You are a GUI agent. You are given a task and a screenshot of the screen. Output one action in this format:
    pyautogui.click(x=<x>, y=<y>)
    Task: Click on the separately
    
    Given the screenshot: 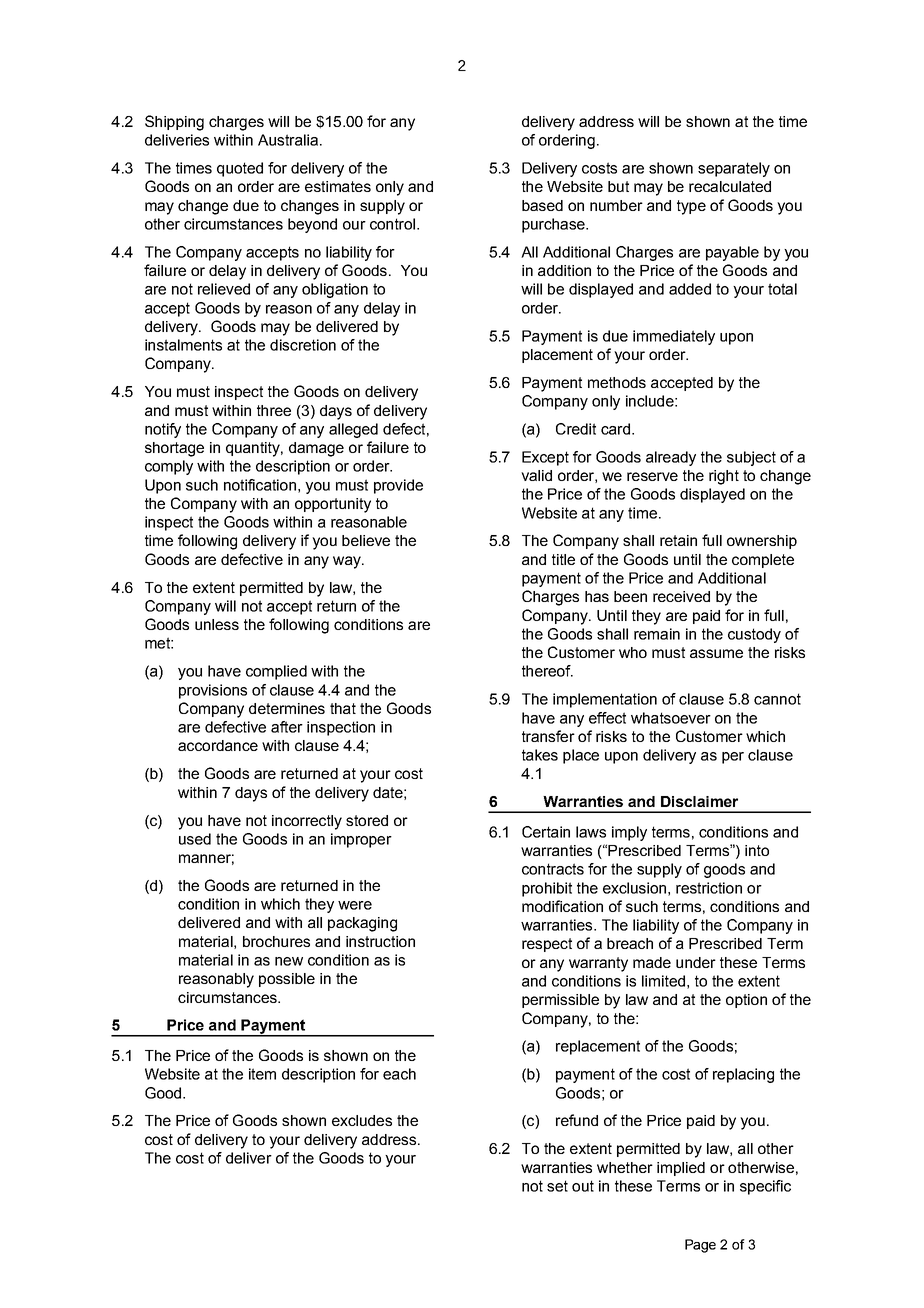 What is the action you would take?
    pyautogui.click(x=734, y=169)
